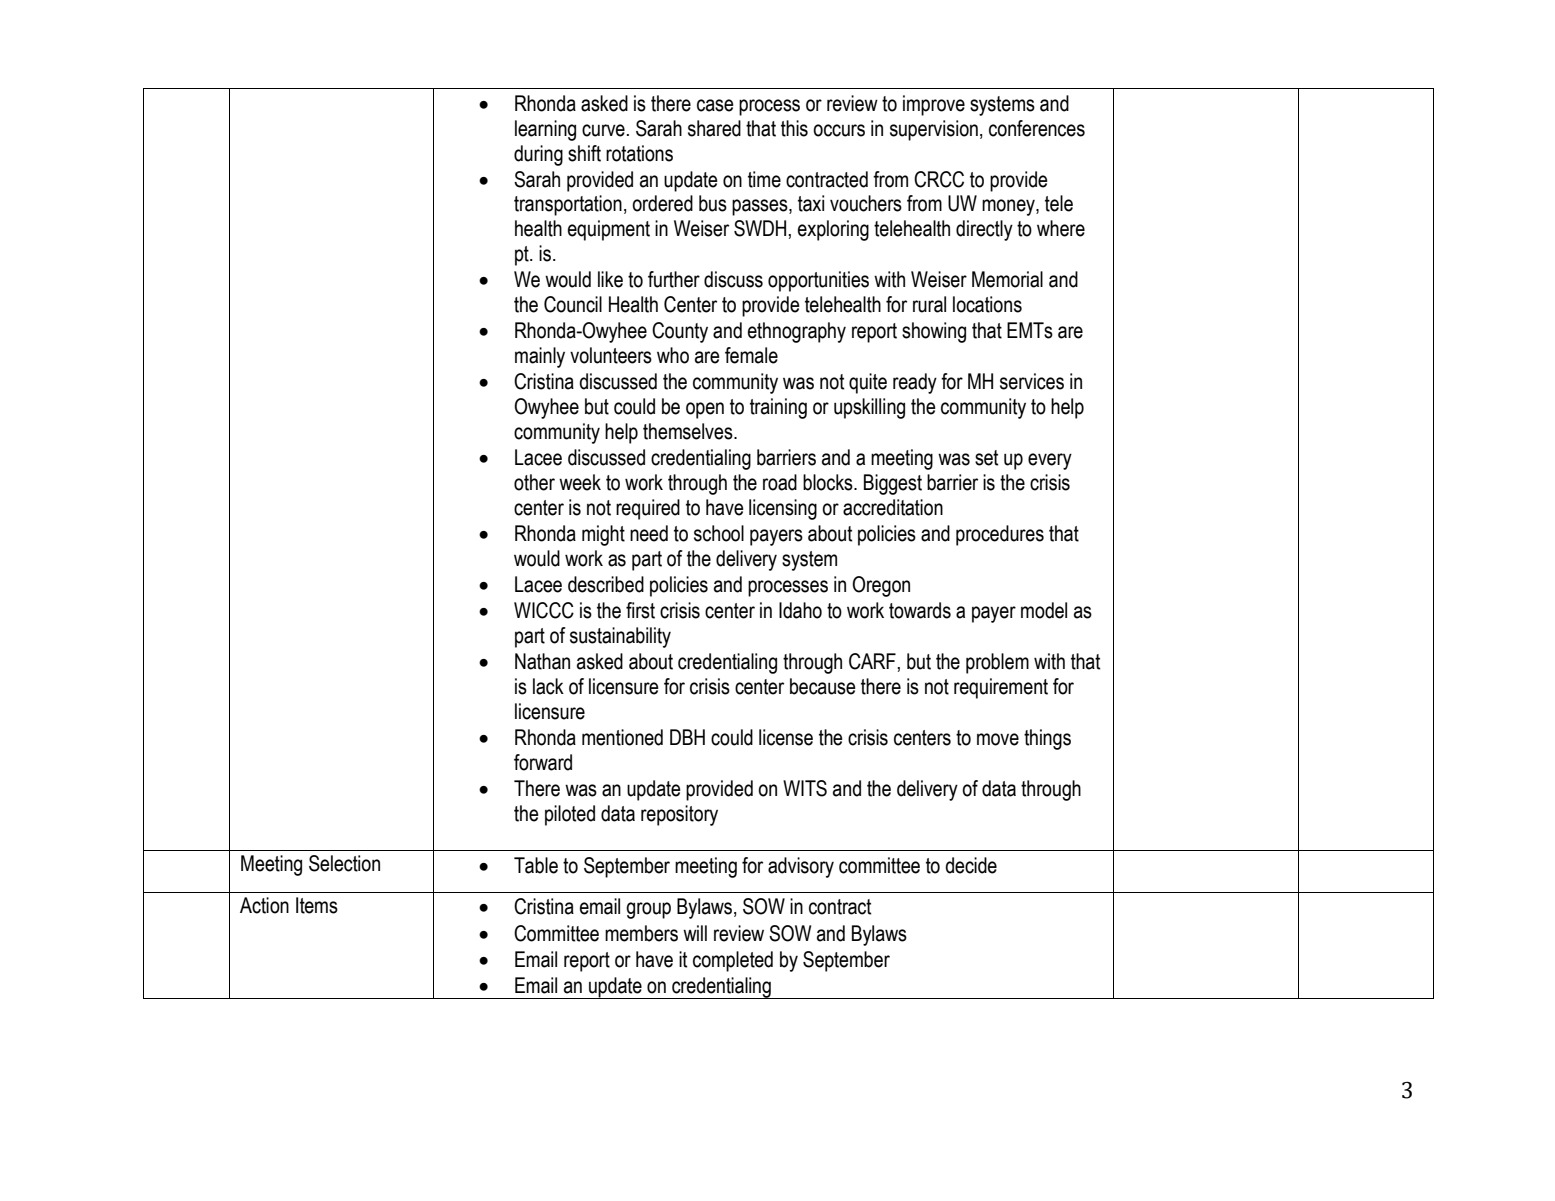 The image size is (1555, 1201). What do you see at coordinates (997, 663) in the screenshot?
I see `problem` at bounding box center [997, 663].
